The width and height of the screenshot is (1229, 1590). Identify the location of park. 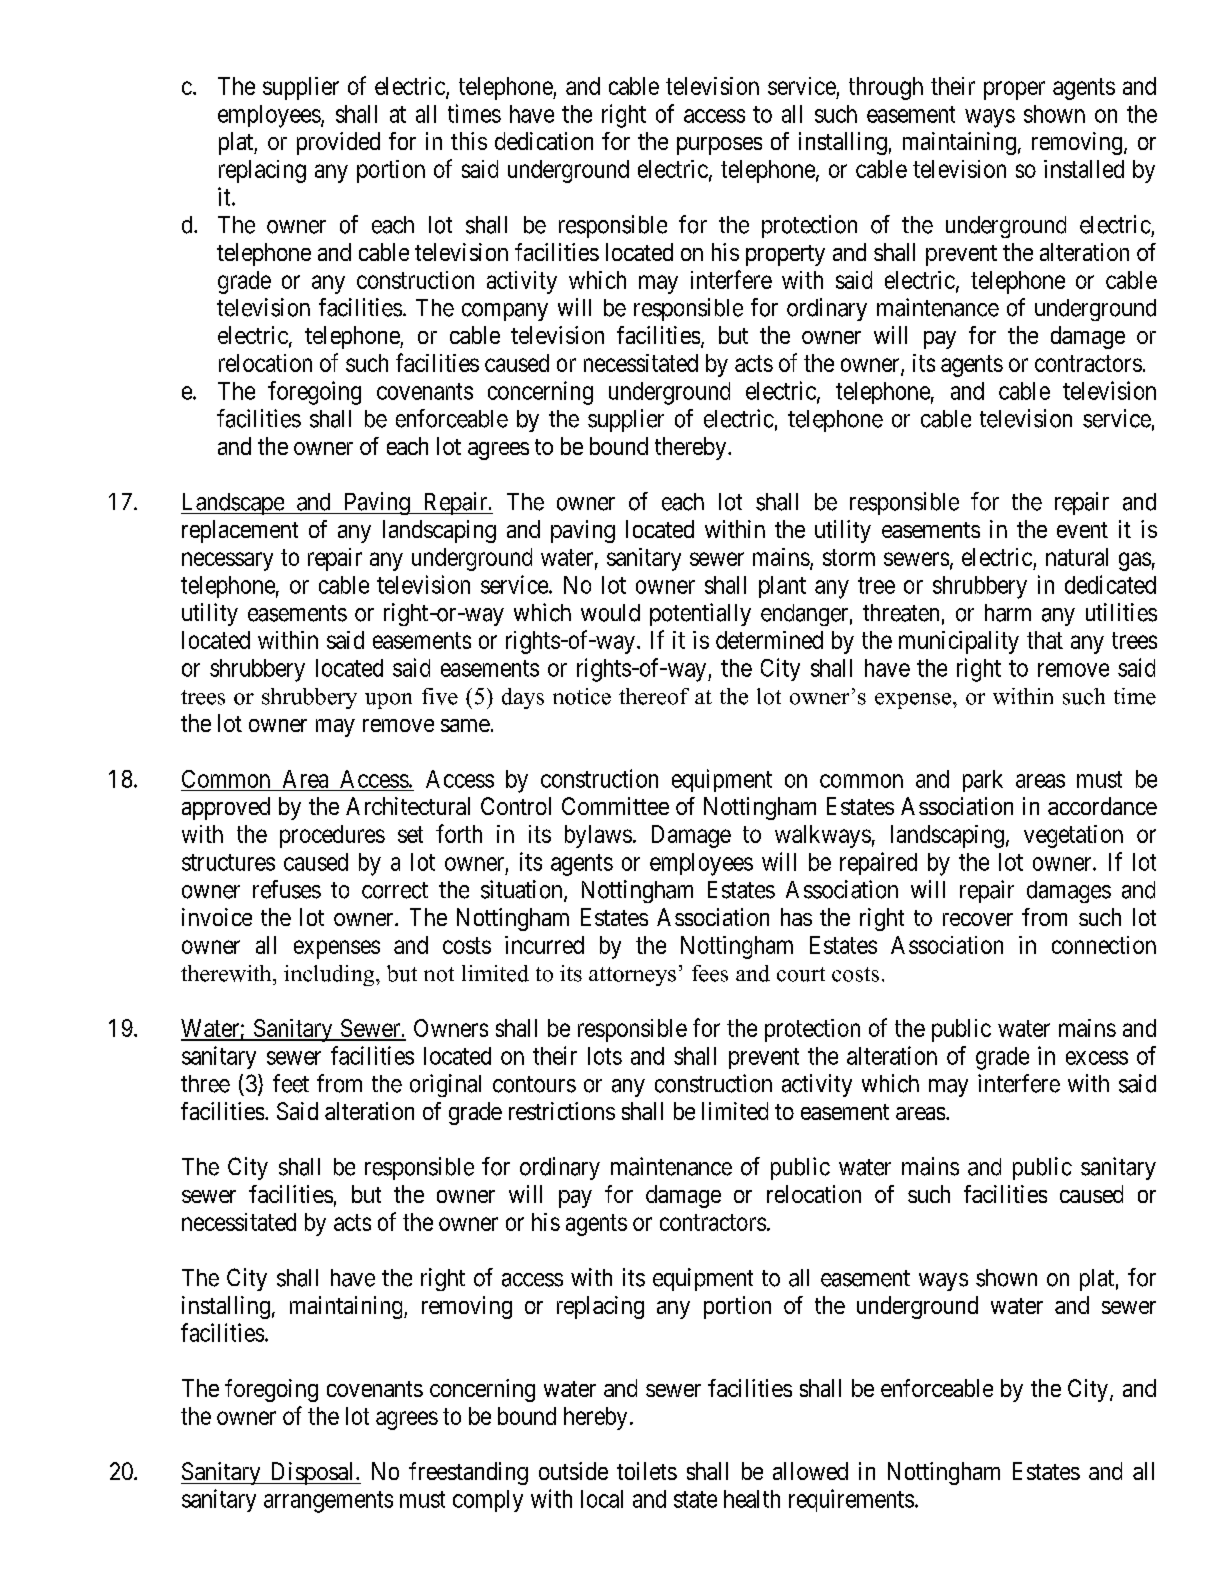
(983, 781).
